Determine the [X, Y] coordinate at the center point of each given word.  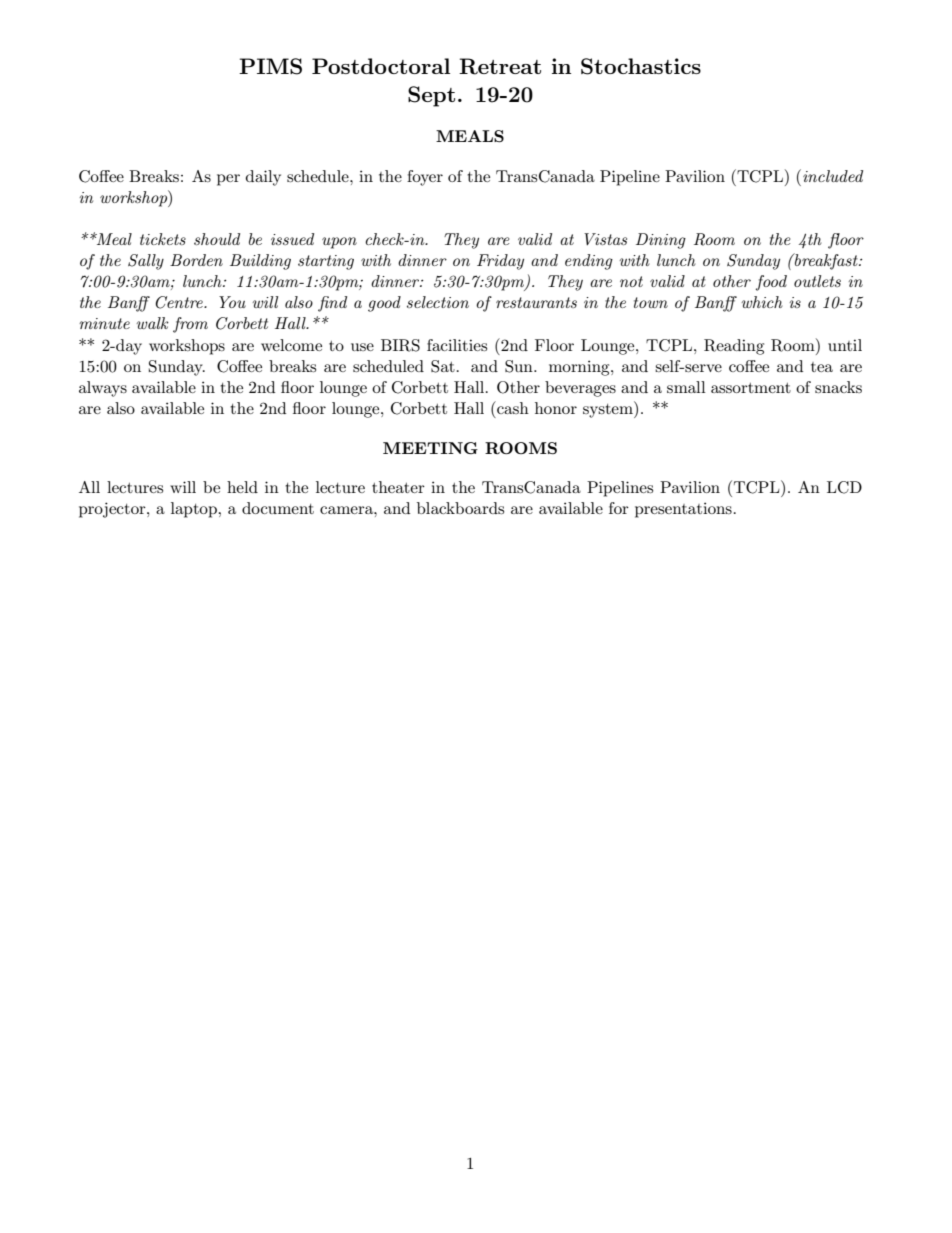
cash [512, 407]
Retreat [500, 66]
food [771, 283]
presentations [683, 510]
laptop [195, 510]
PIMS [270, 66]
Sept [431, 96]
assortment [751, 388]
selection [438, 302]
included [833, 176]
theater [398, 487]
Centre [180, 302]
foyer [425, 178]
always [103, 389]
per [228, 180]
